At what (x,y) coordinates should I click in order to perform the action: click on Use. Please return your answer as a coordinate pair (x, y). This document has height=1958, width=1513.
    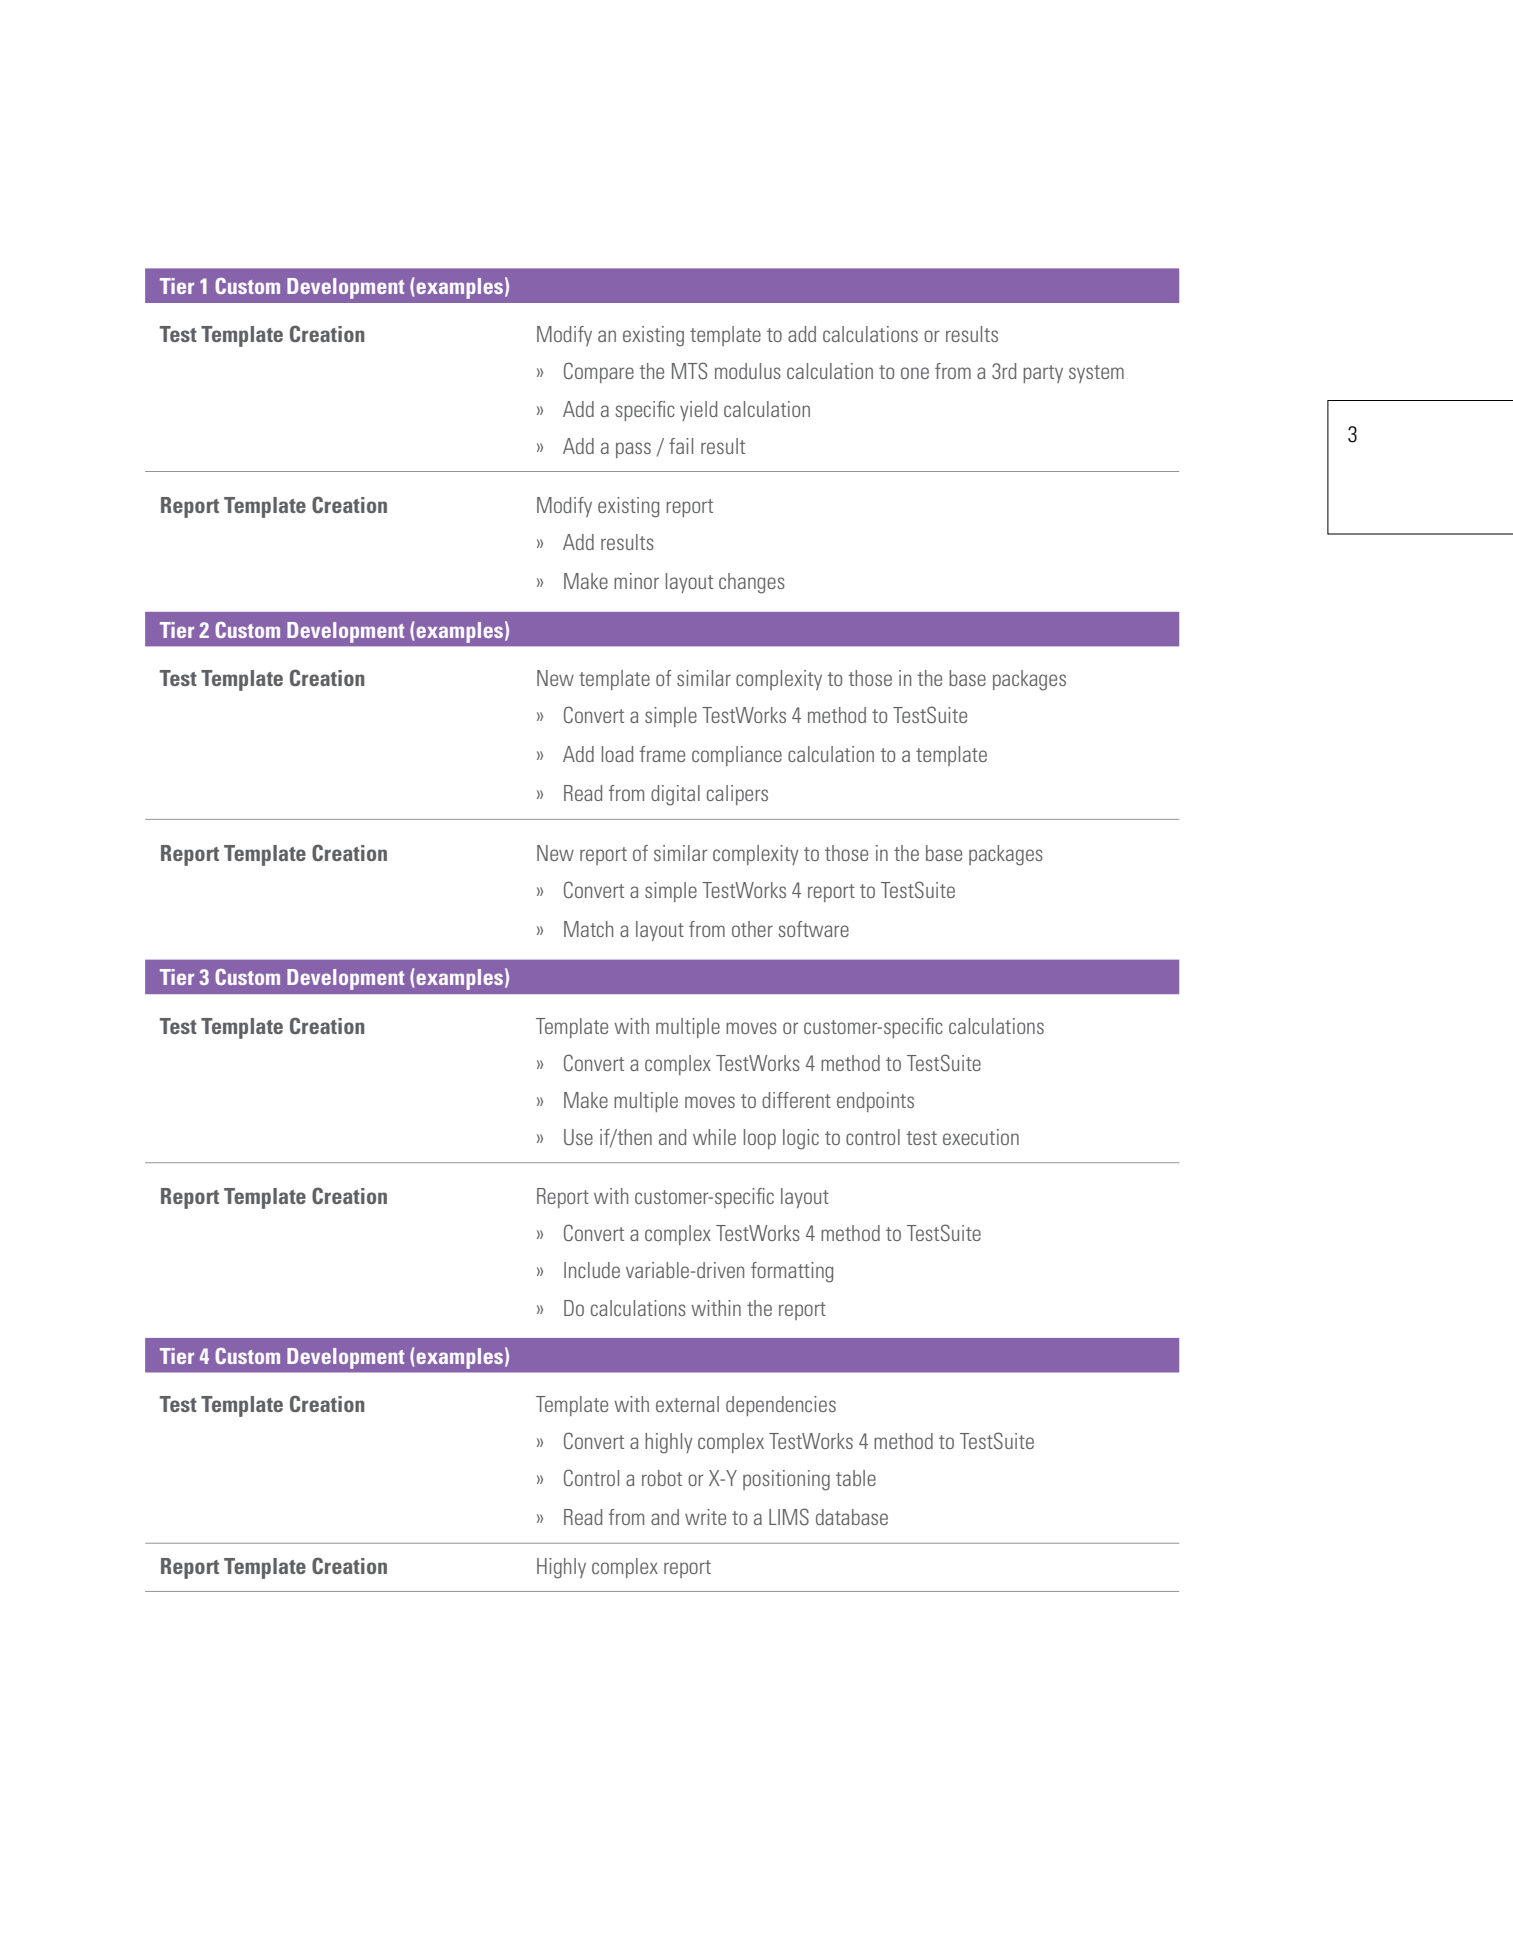
    Looking at the image, I should click on (578, 1137).
